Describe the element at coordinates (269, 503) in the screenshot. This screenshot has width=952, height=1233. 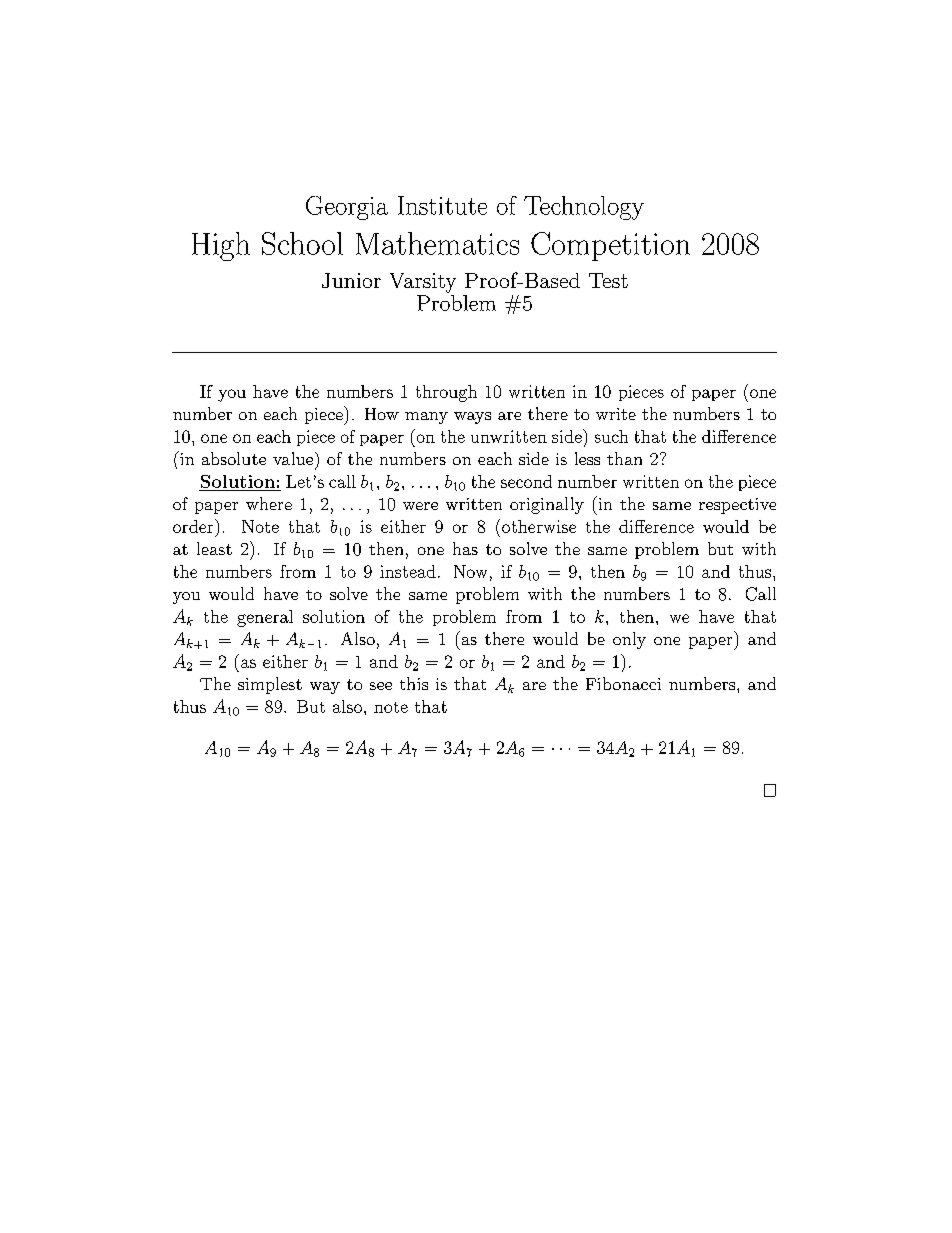
I see `where` at that location.
